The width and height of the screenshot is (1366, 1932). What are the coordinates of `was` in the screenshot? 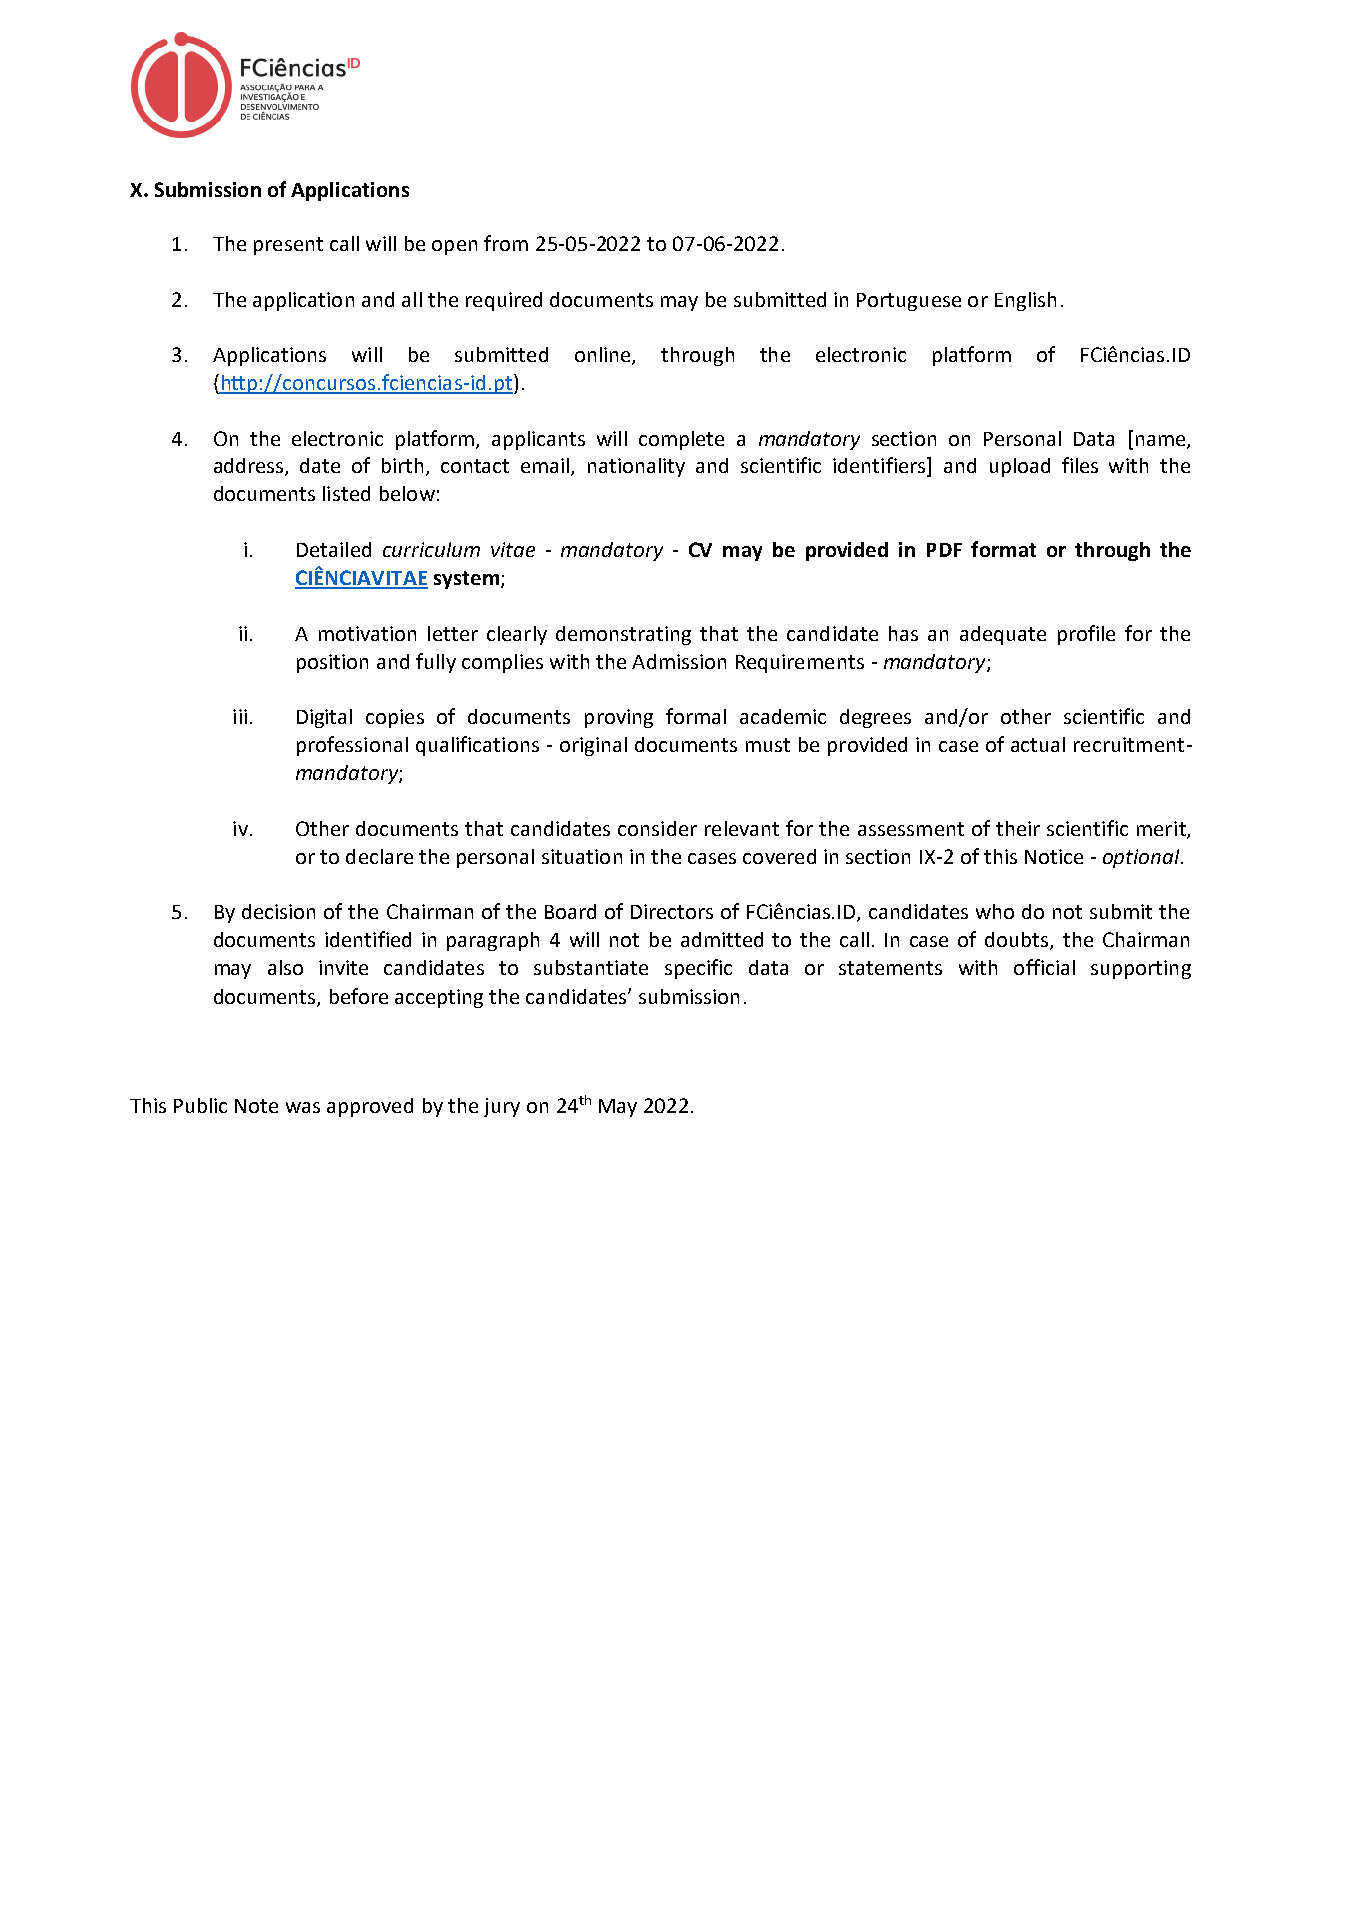 It's located at (303, 1107).
